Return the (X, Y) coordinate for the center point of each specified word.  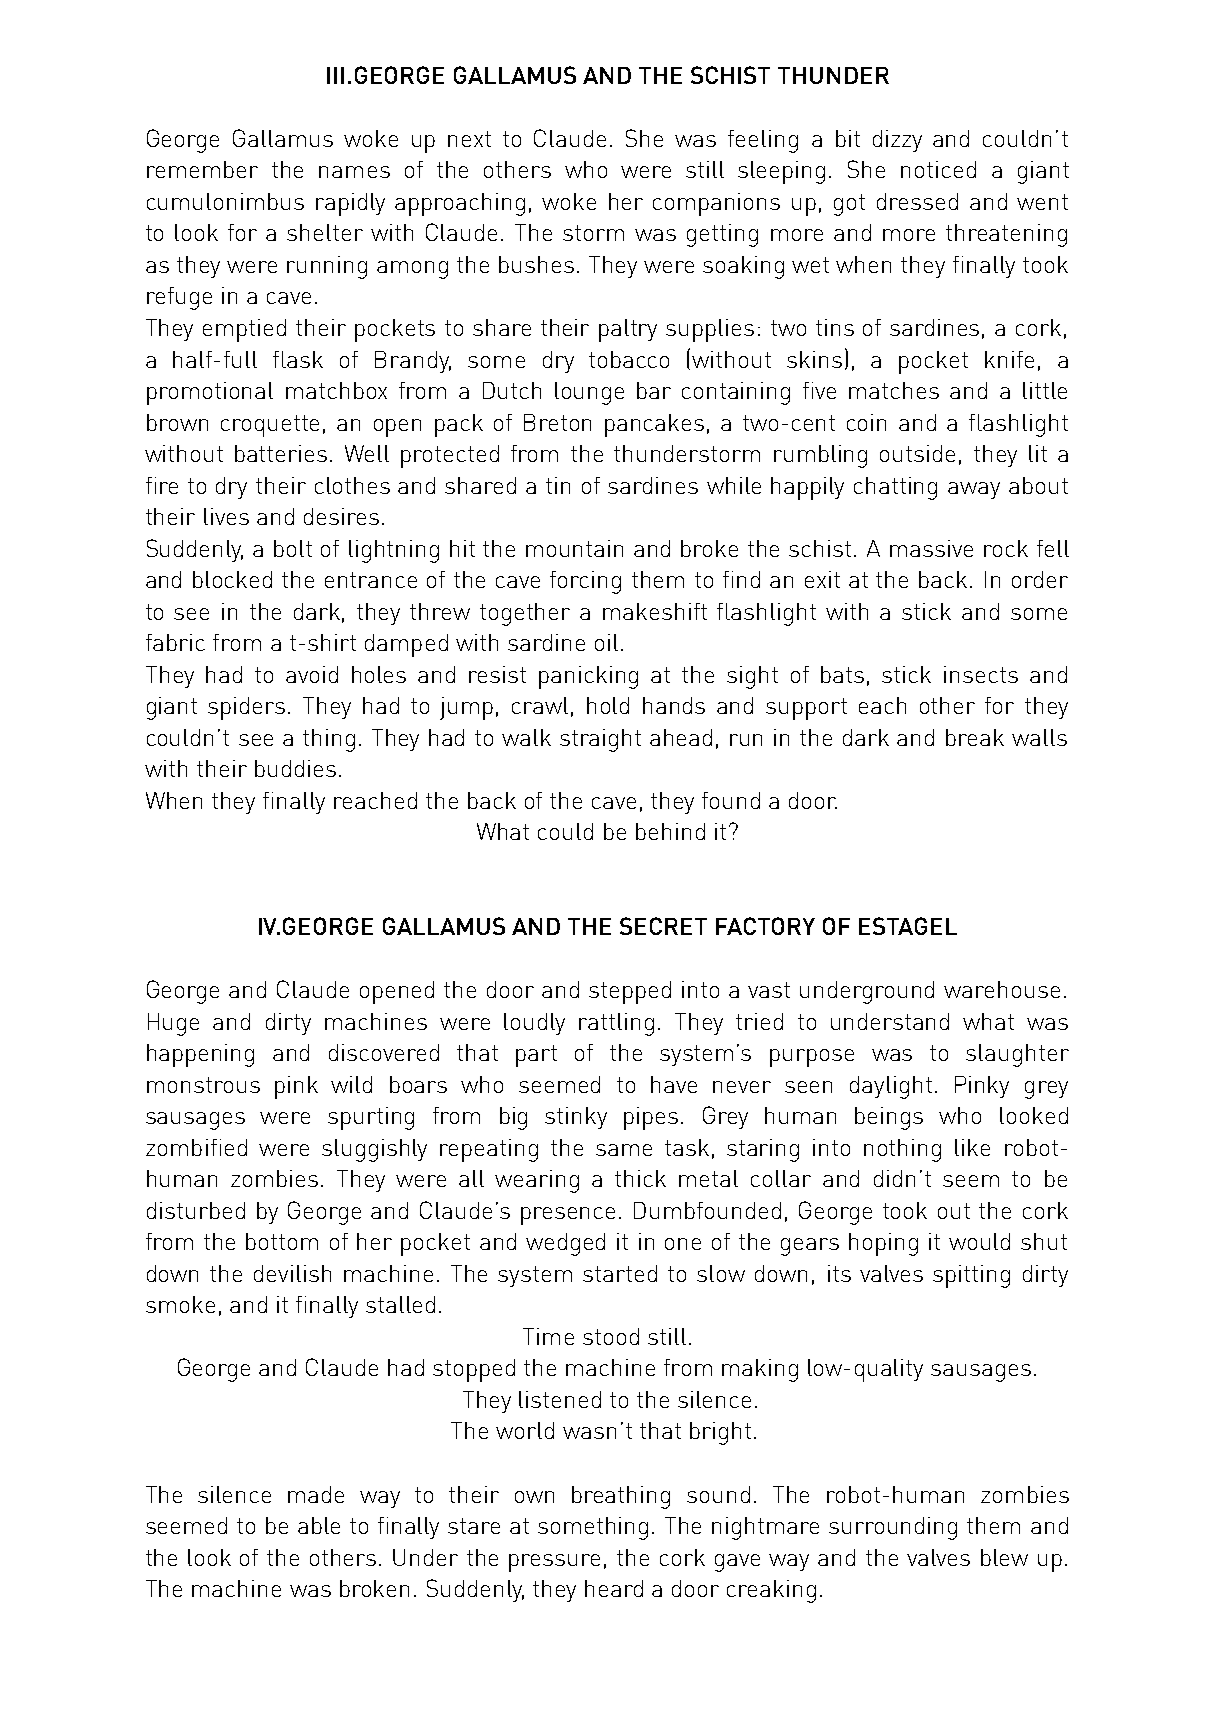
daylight (891, 1087)
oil (606, 642)
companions (716, 204)
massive (931, 548)
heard (614, 1588)
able (319, 1525)
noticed (938, 169)
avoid (312, 674)
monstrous (203, 1085)
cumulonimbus (225, 201)
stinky (576, 1118)
